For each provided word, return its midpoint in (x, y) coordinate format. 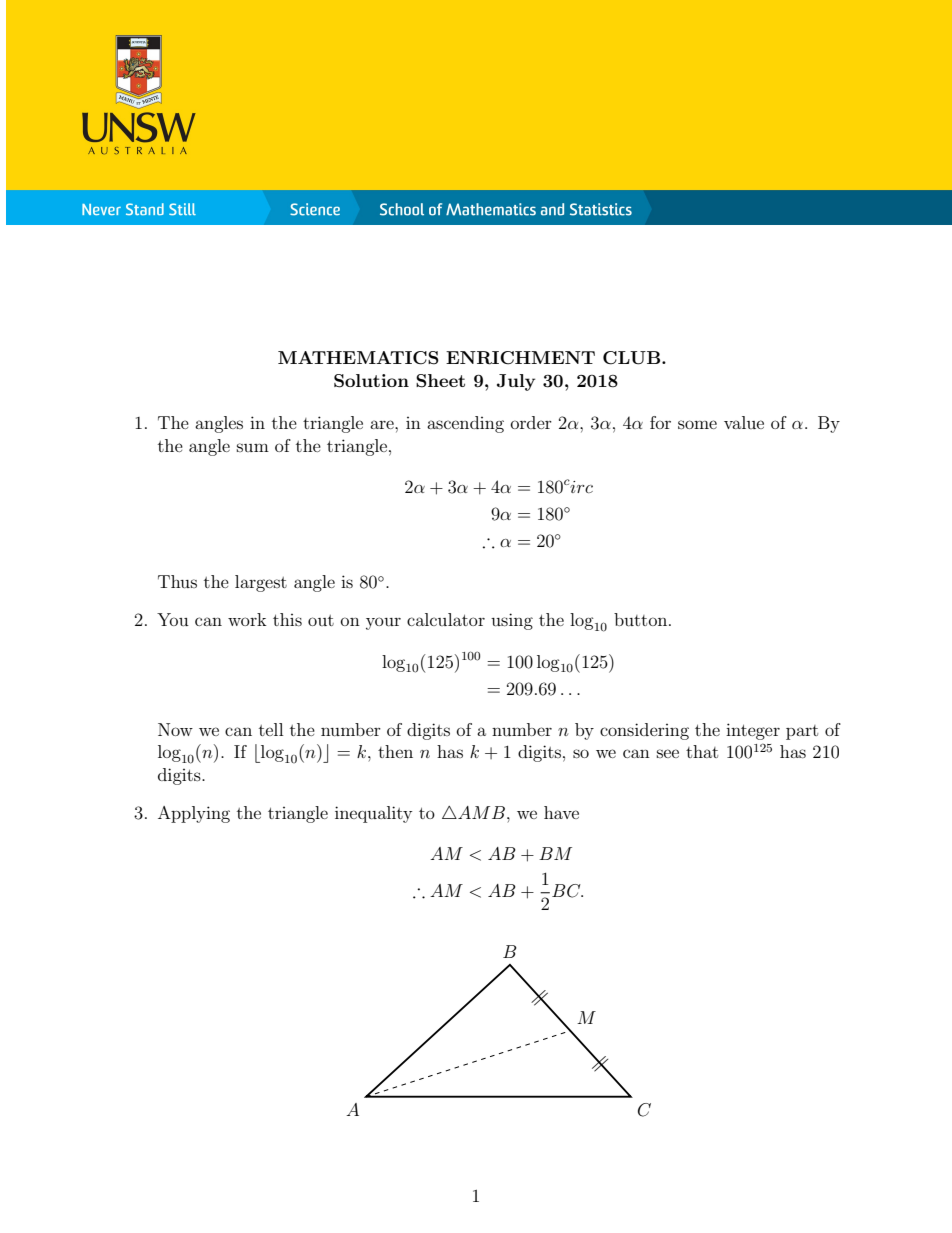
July (516, 382)
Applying (194, 814)
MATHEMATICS (358, 358)
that (702, 751)
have (561, 812)
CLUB (633, 358)
